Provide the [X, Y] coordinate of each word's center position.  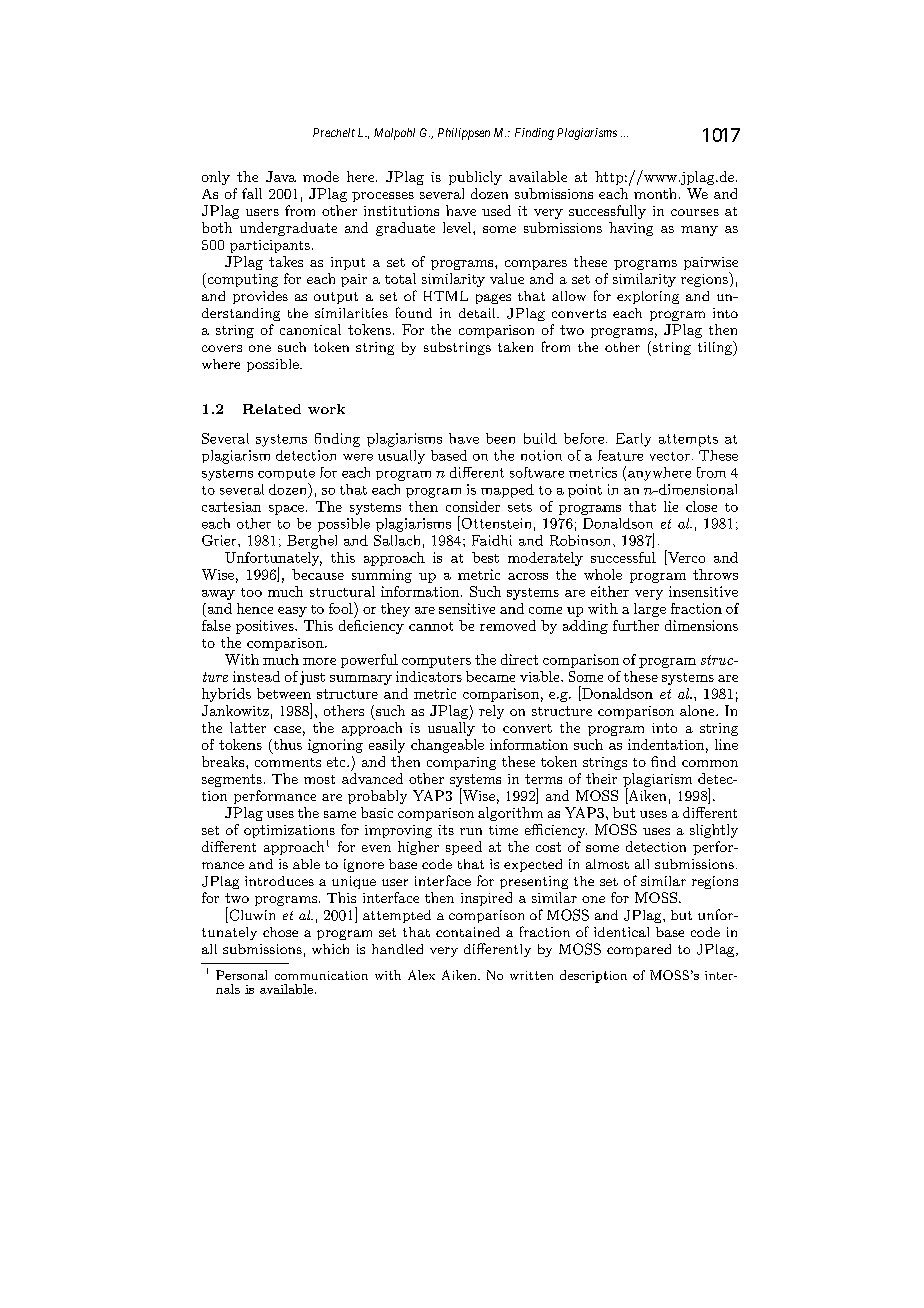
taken [515, 347]
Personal [241, 975]
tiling [716, 348]
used [496, 210]
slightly [714, 831]
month [655, 193]
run [471, 831]
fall [252, 193]
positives [266, 627]
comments [288, 762]
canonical [310, 329]
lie [671, 506]
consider [473, 506]
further [636, 625]
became [490, 676]
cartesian [231, 507]
